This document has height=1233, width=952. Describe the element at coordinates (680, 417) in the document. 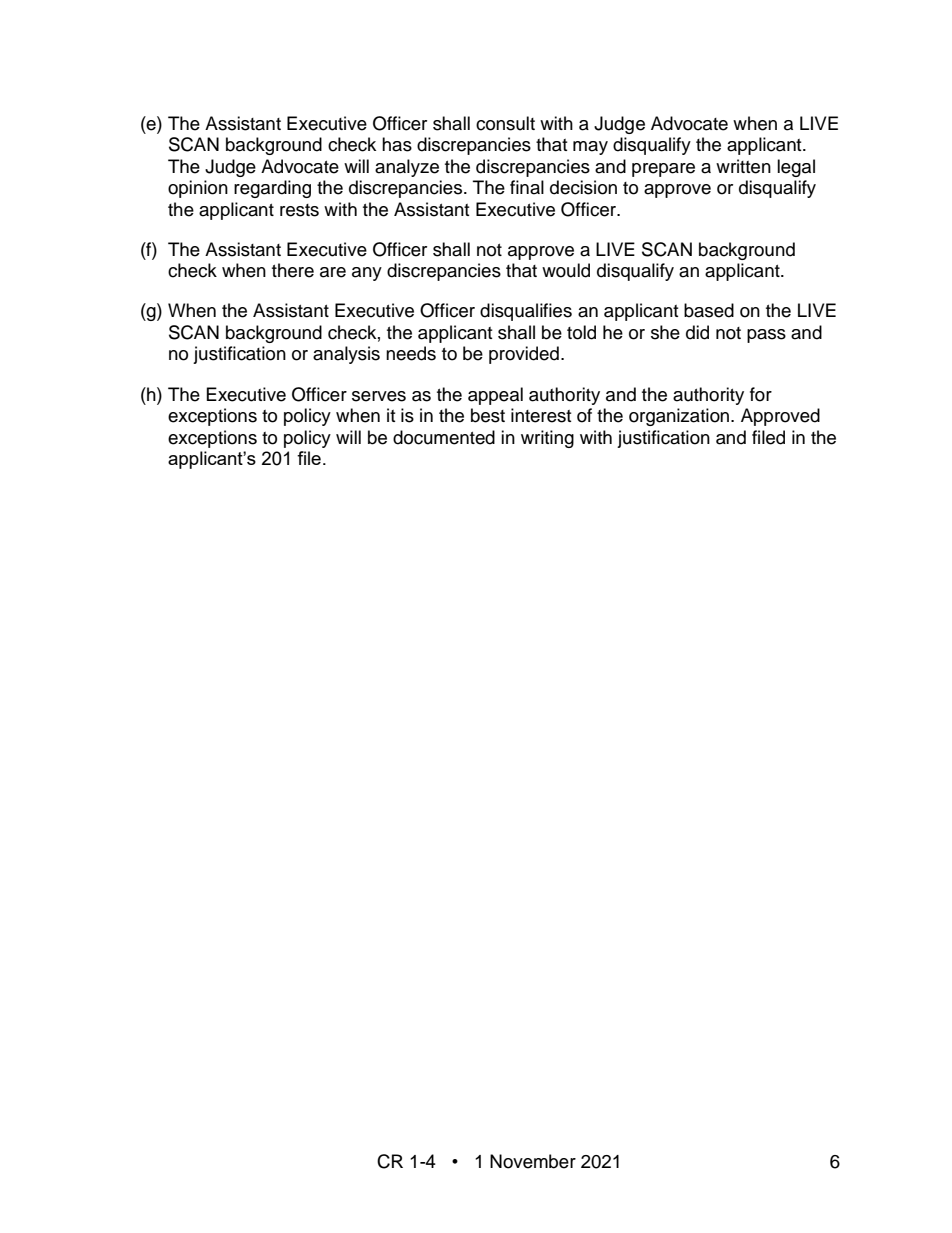

I see `organization` at that location.
